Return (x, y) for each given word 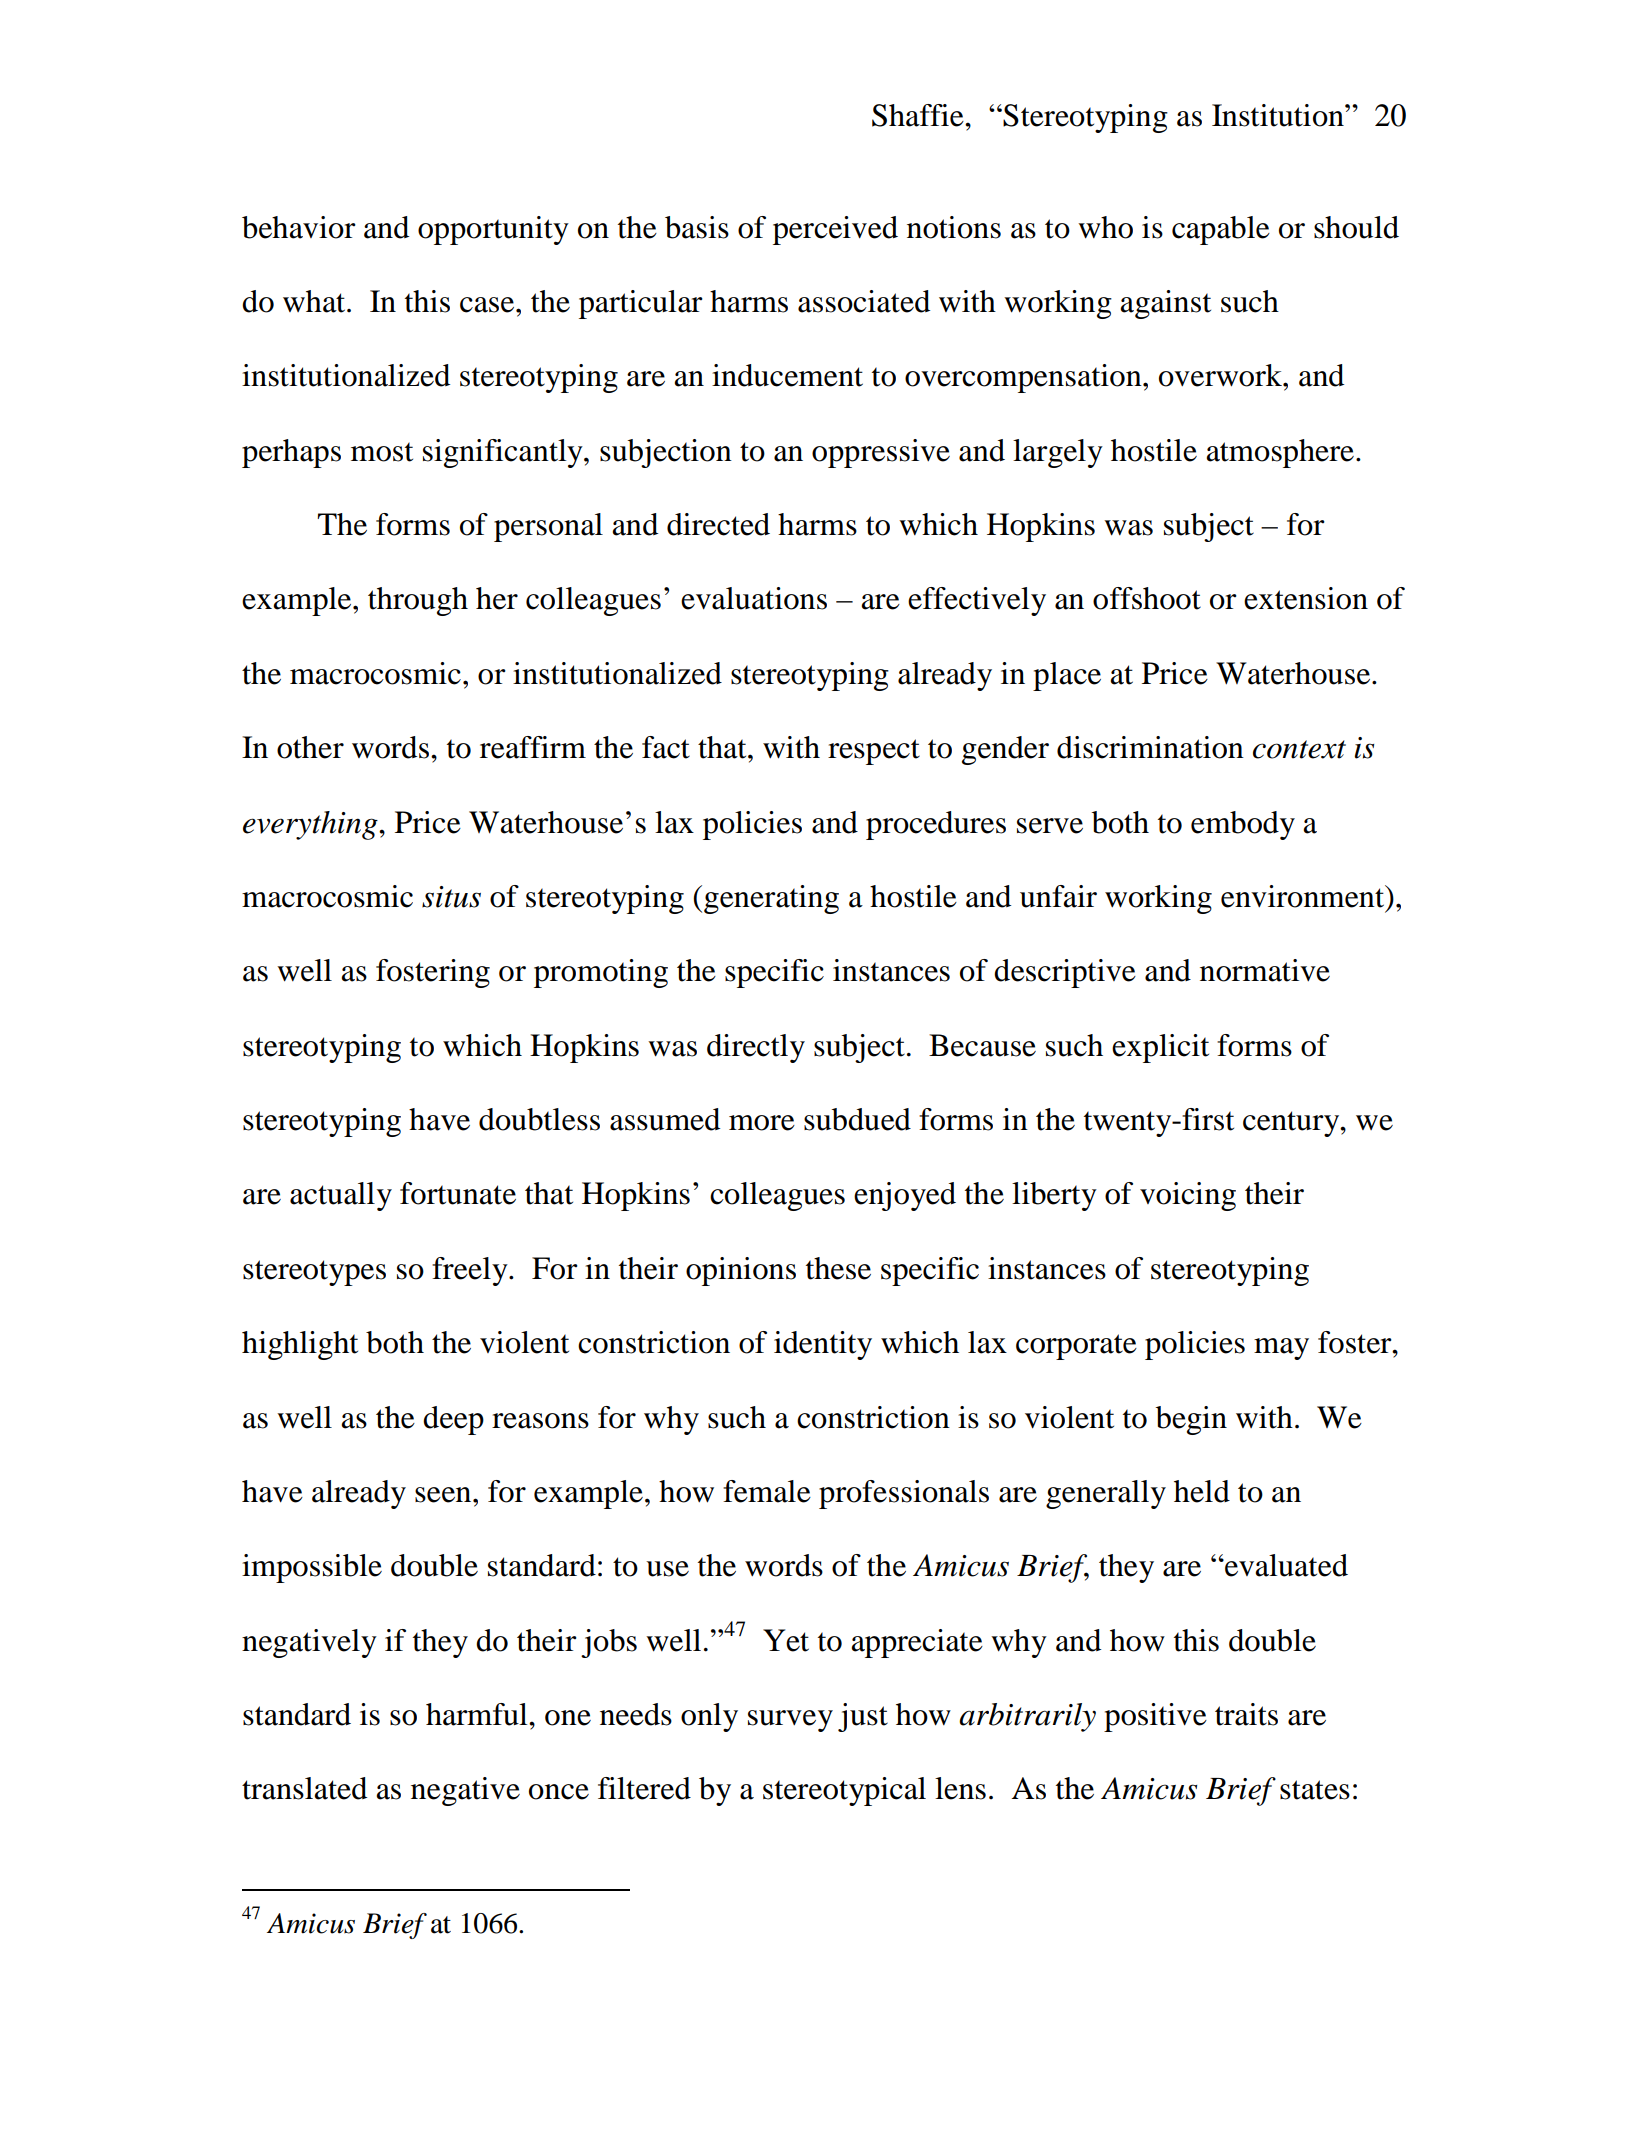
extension (1306, 598)
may (1281, 1349)
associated (864, 301)
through (418, 601)
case (488, 305)
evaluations (754, 598)
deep (453, 1420)
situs (451, 897)
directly (756, 1048)
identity (823, 1345)
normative (1265, 970)
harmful (478, 1714)
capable (1221, 230)
